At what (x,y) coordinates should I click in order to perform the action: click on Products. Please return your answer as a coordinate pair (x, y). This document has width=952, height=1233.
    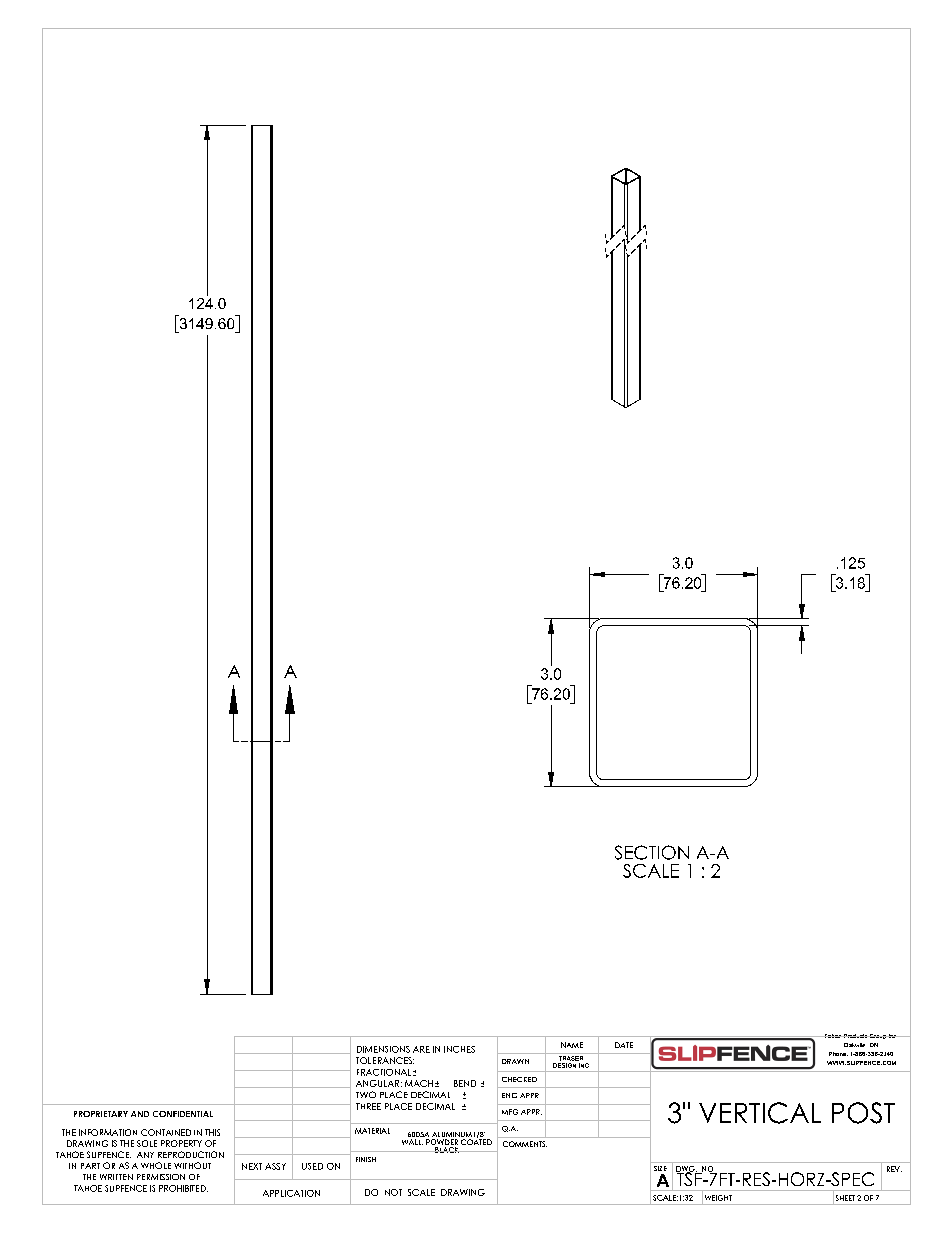
    Looking at the image, I should click on (855, 1036).
